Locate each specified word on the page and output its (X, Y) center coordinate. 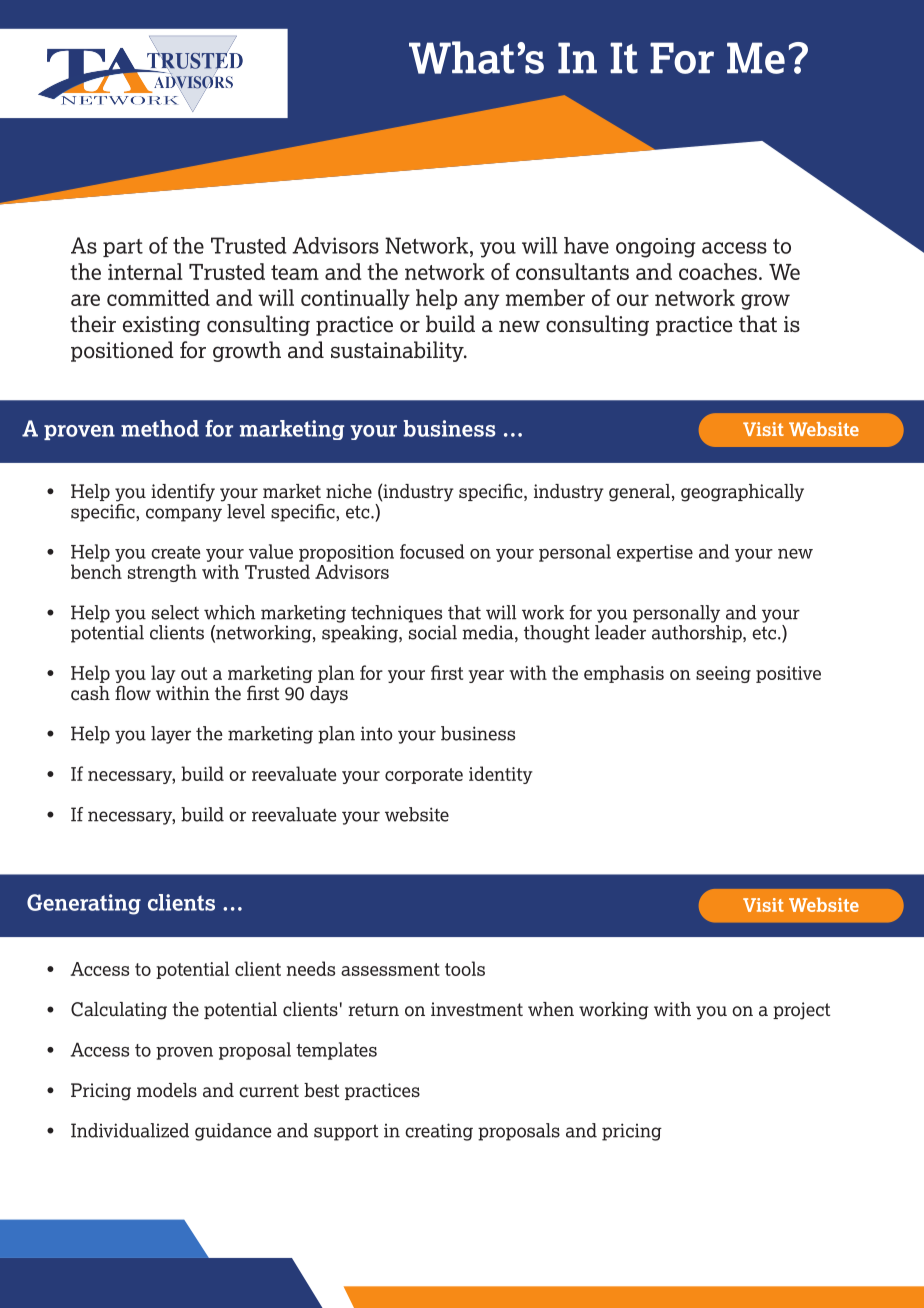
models (167, 1090)
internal (145, 271)
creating (439, 1132)
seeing (723, 674)
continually (355, 299)
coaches (718, 271)
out (194, 673)
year (486, 676)
